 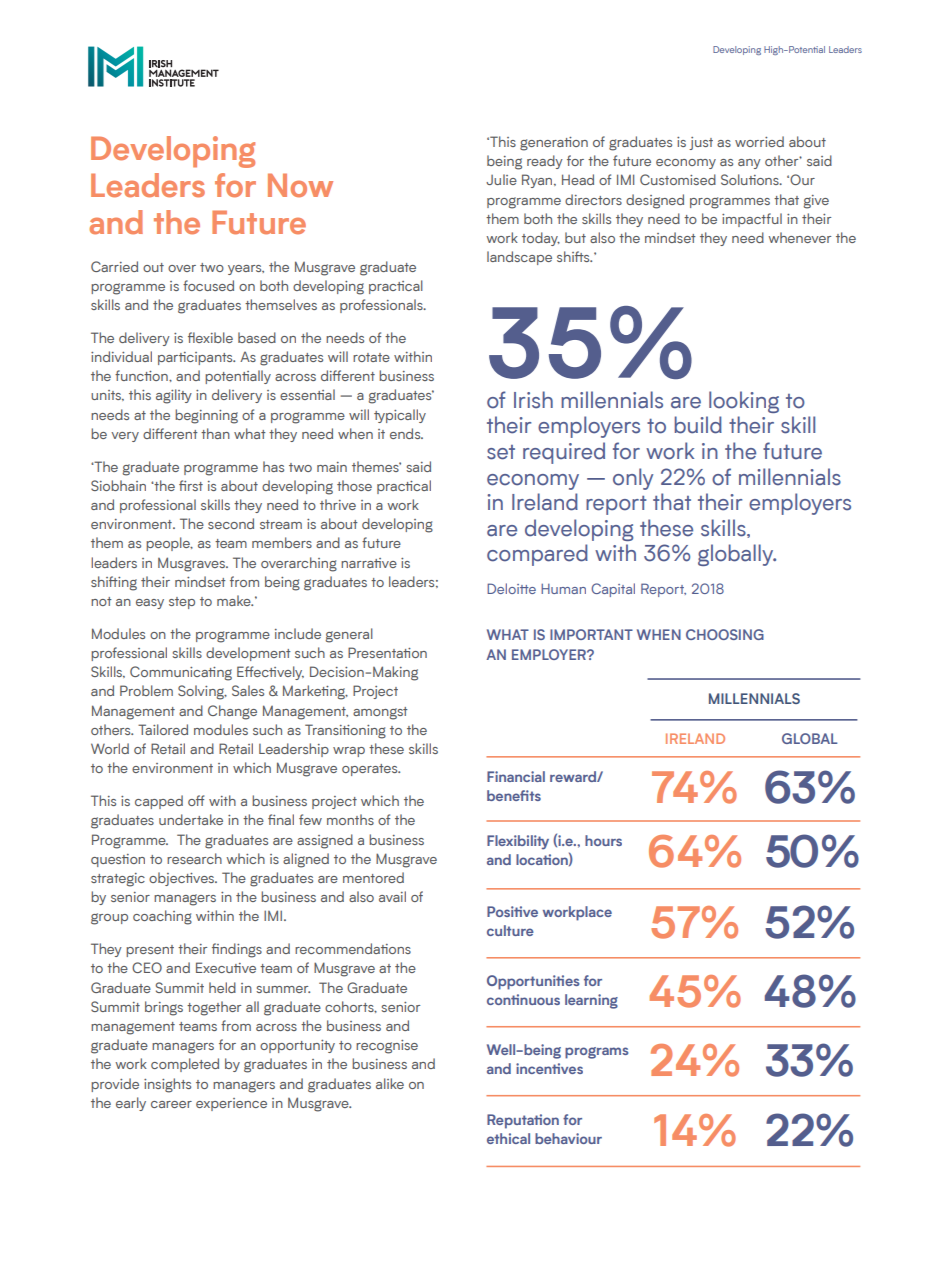 What do you see at coordinates (508, 1138) in the page?
I see `ethical` at bounding box center [508, 1138].
